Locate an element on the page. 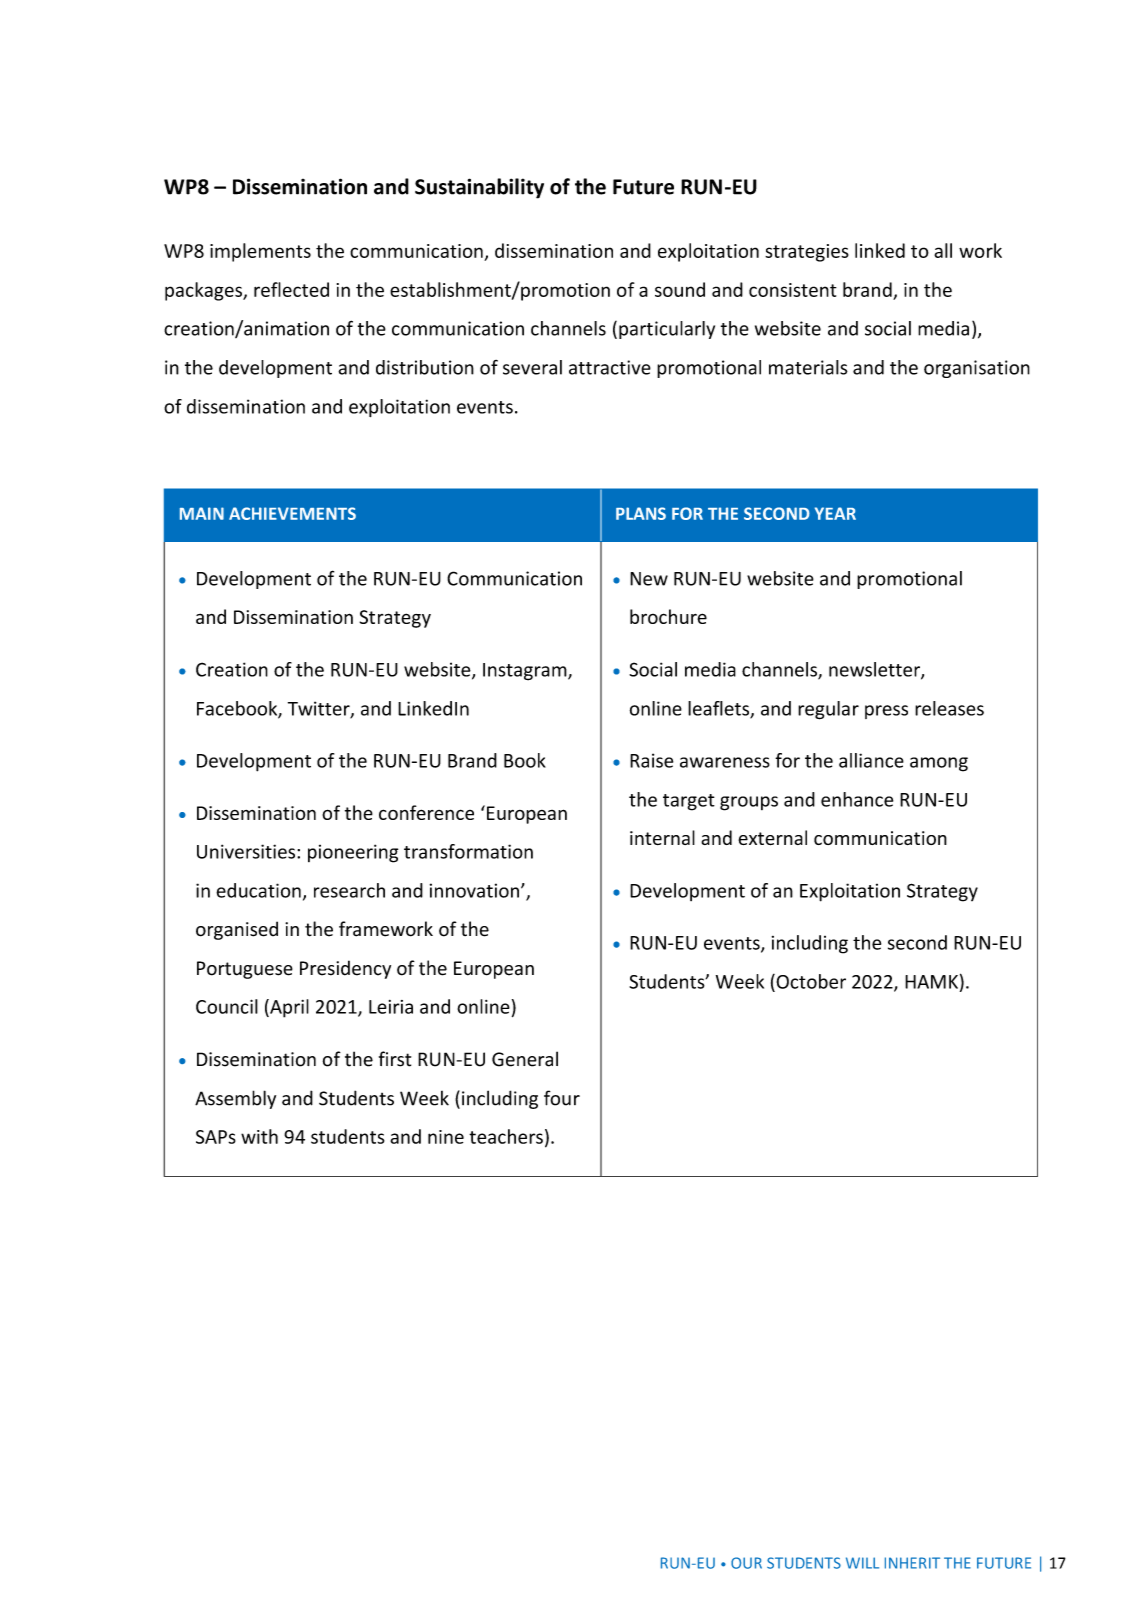  October is located at coordinates (810, 981).
